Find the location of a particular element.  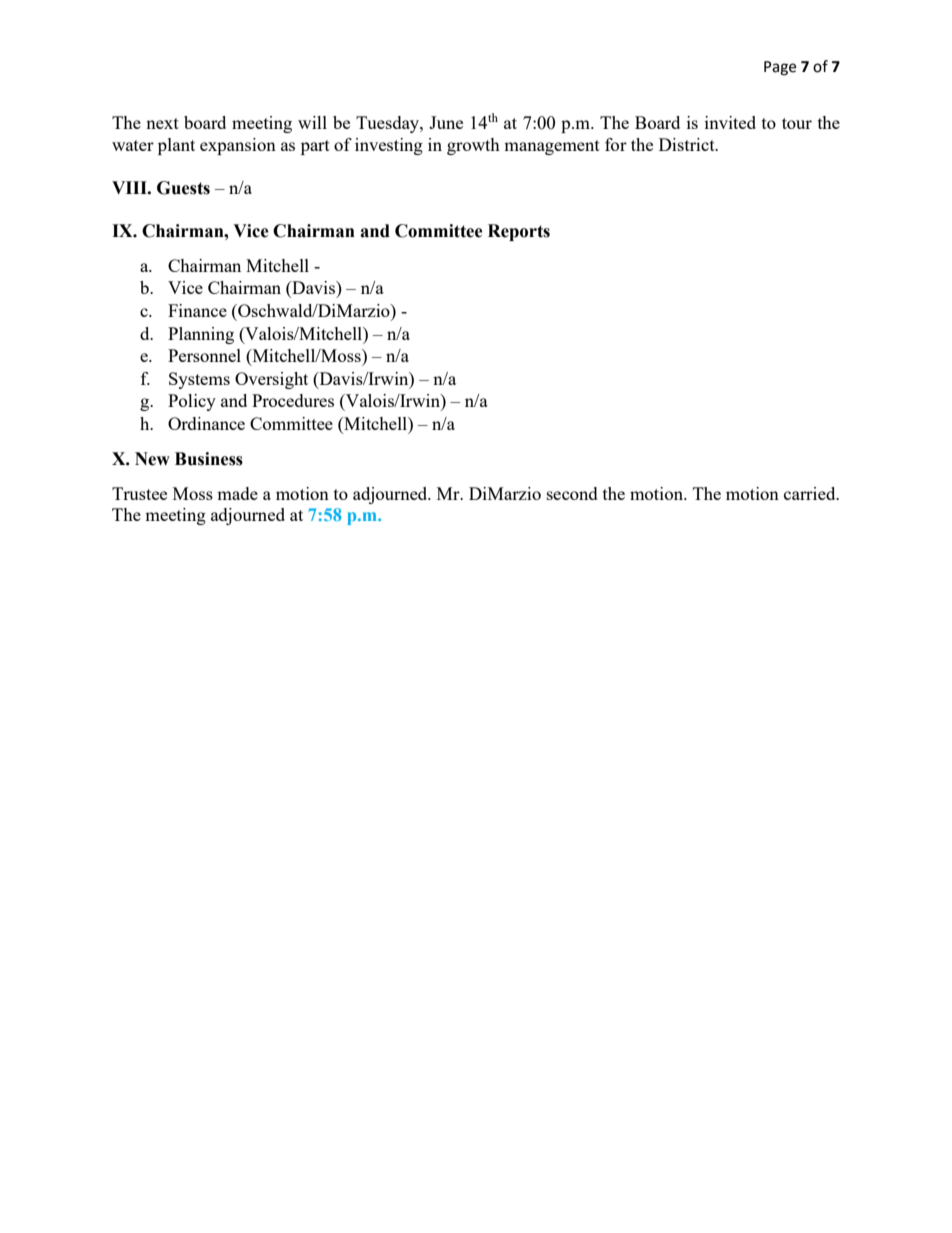

made is located at coordinates (237, 493).
